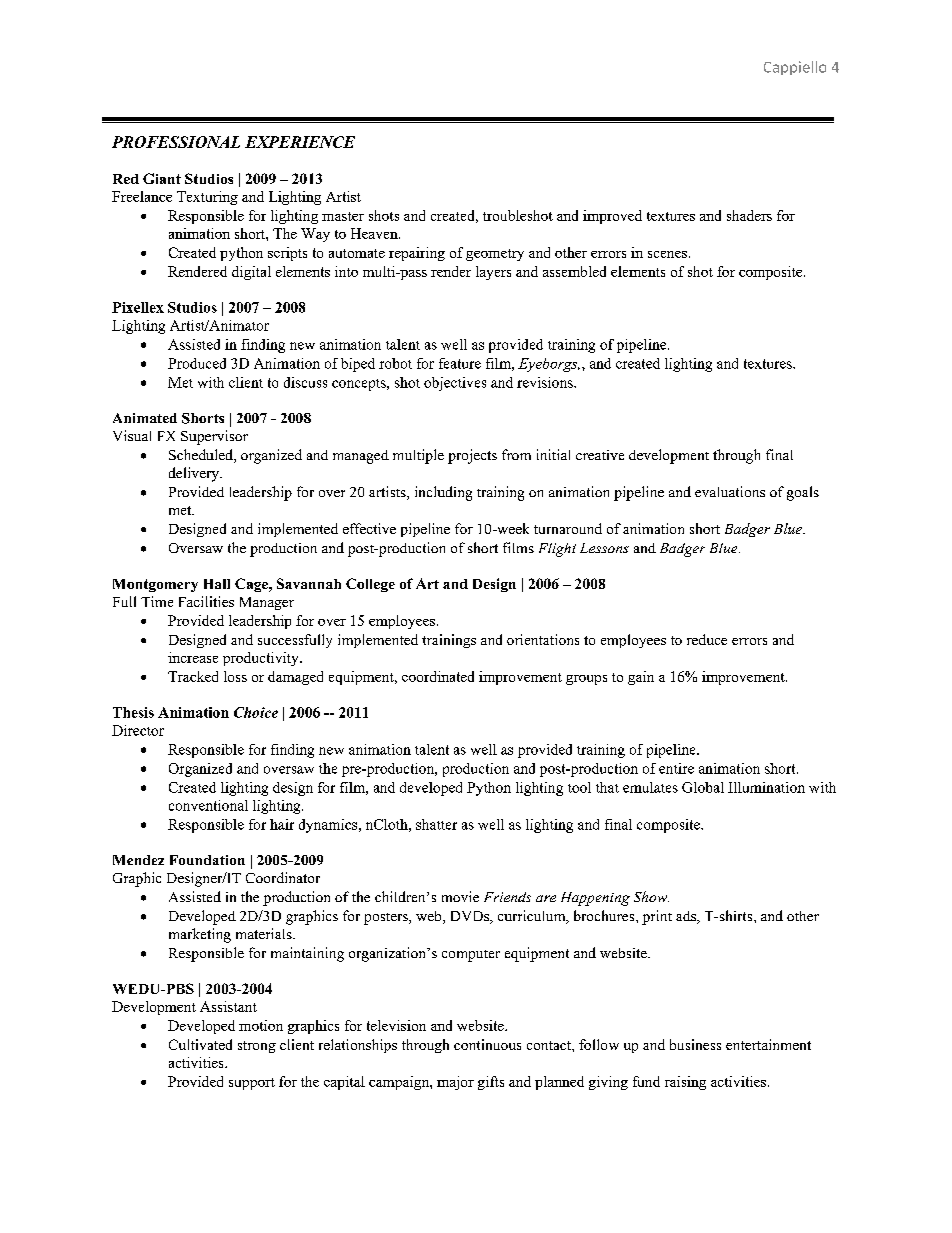 The image size is (952, 1233). Describe the element at coordinates (200, 1044) in the screenshot. I see `Cultivated` at that location.
